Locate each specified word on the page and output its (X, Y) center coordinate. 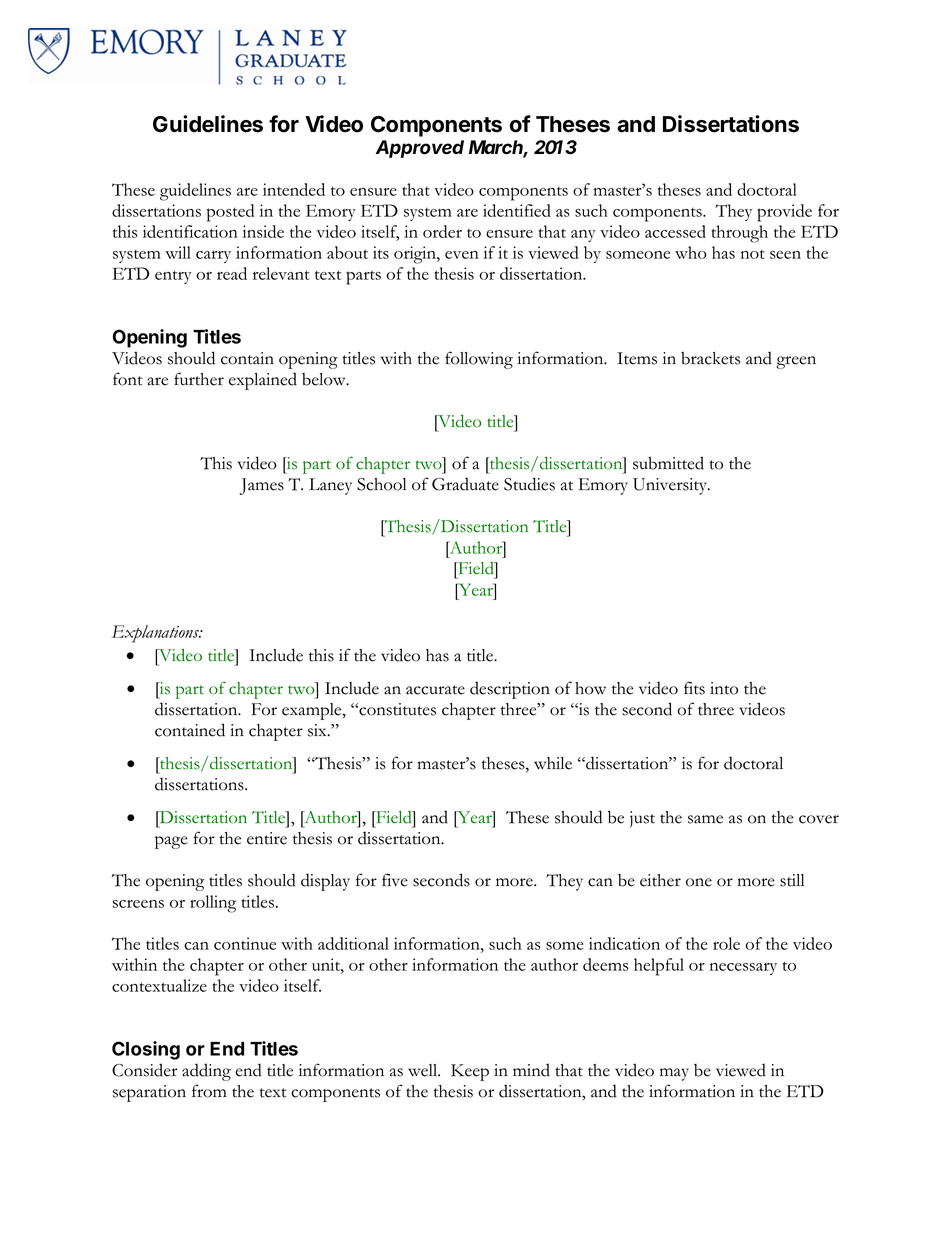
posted (230, 213)
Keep (470, 1072)
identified (517, 210)
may (674, 1074)
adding (206, 1072)
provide (784, 213)
